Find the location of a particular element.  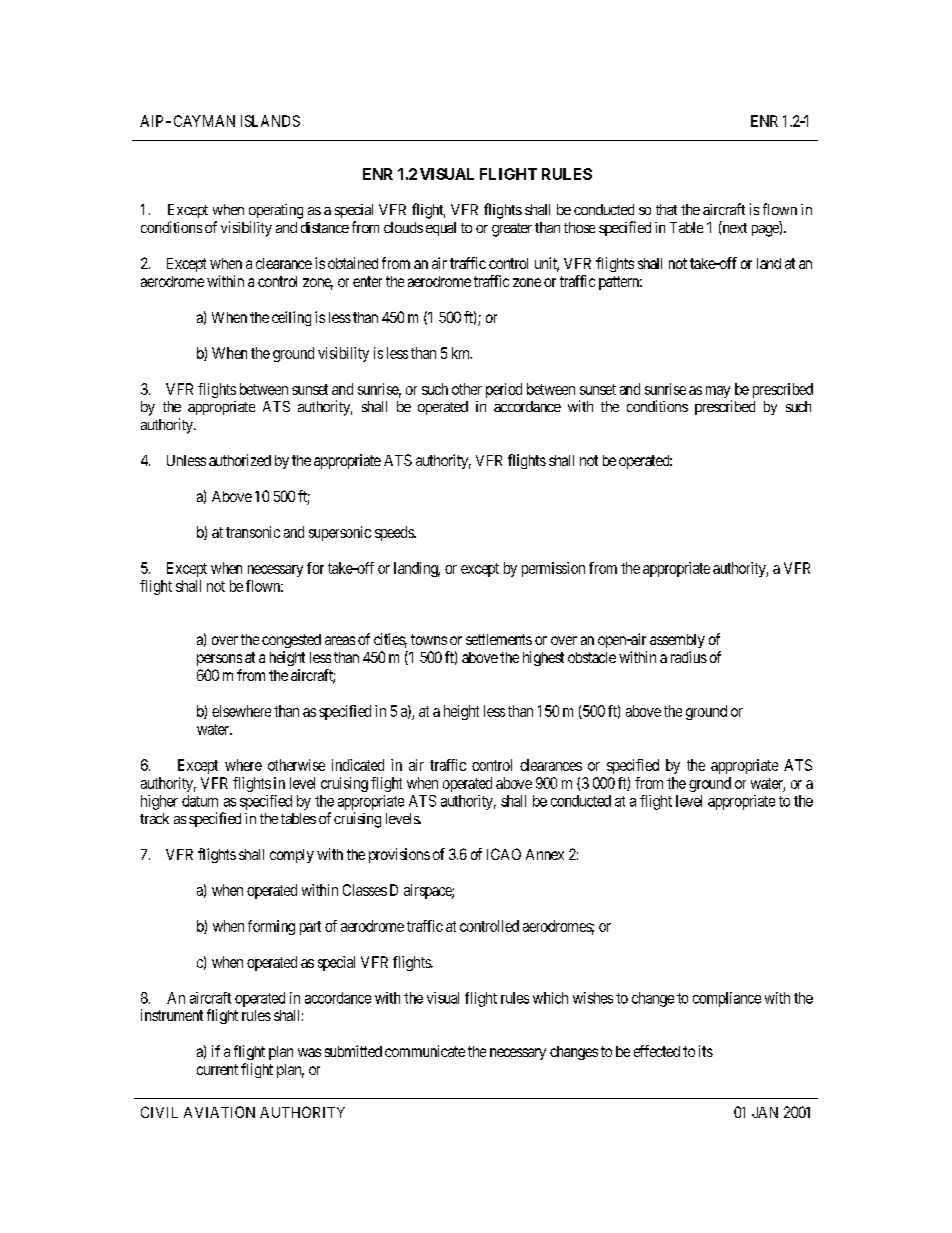

may is located at coordinates (719, 393).
